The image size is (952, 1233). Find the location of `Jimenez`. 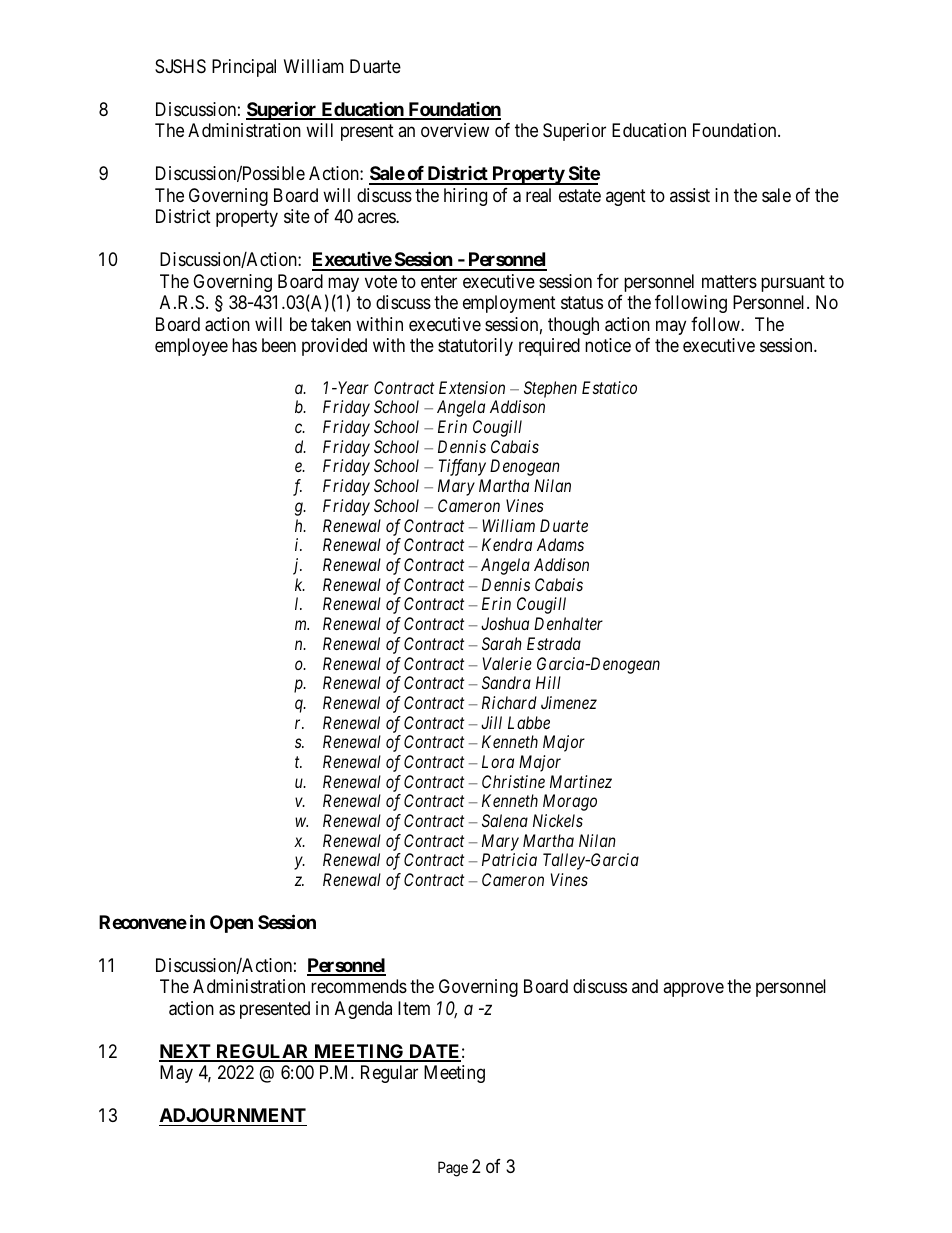

Jimenez is located at coordinates (569, 702).
